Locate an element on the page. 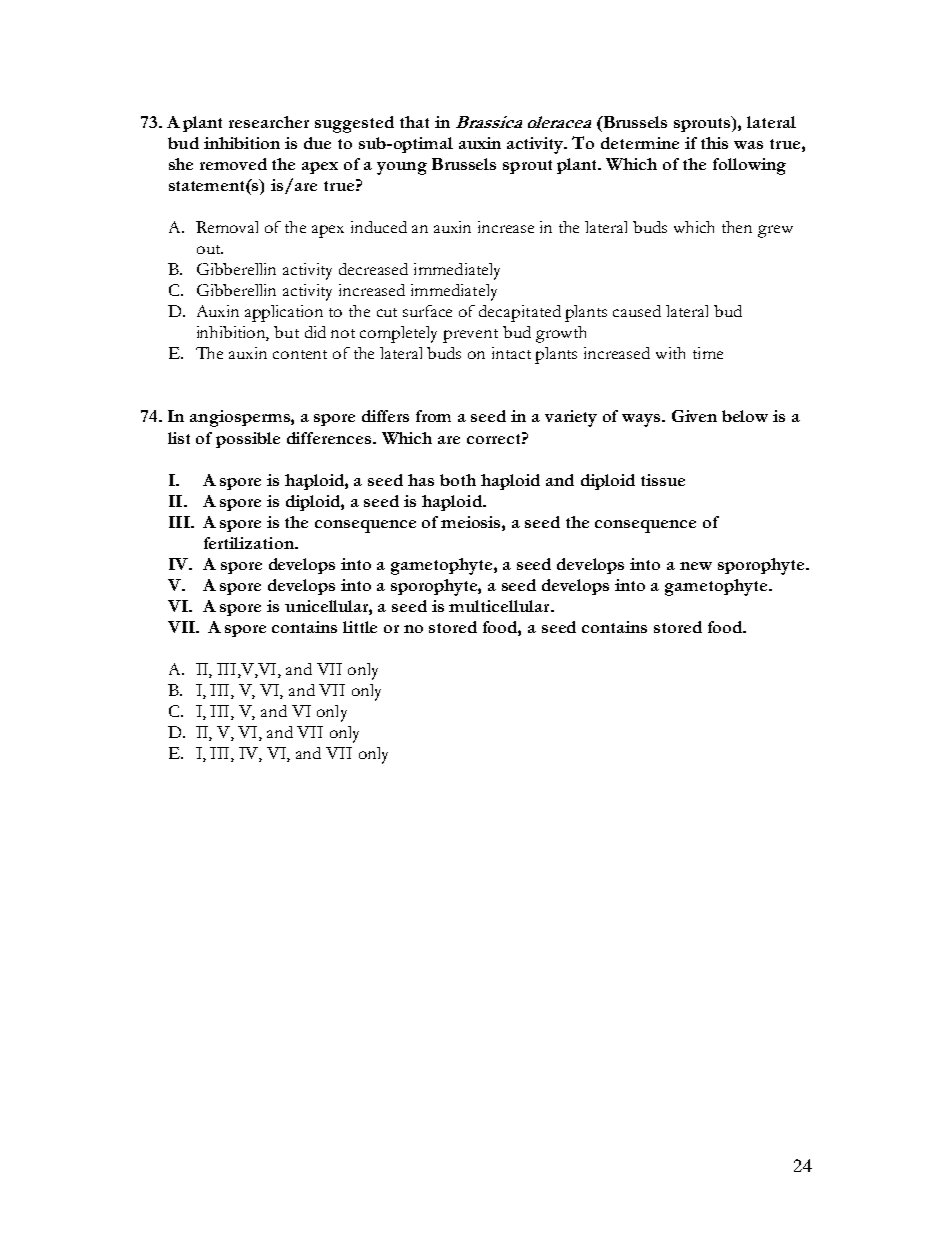 The image size is (952, 1233). fertilization is located at coordinates (250, 543).
